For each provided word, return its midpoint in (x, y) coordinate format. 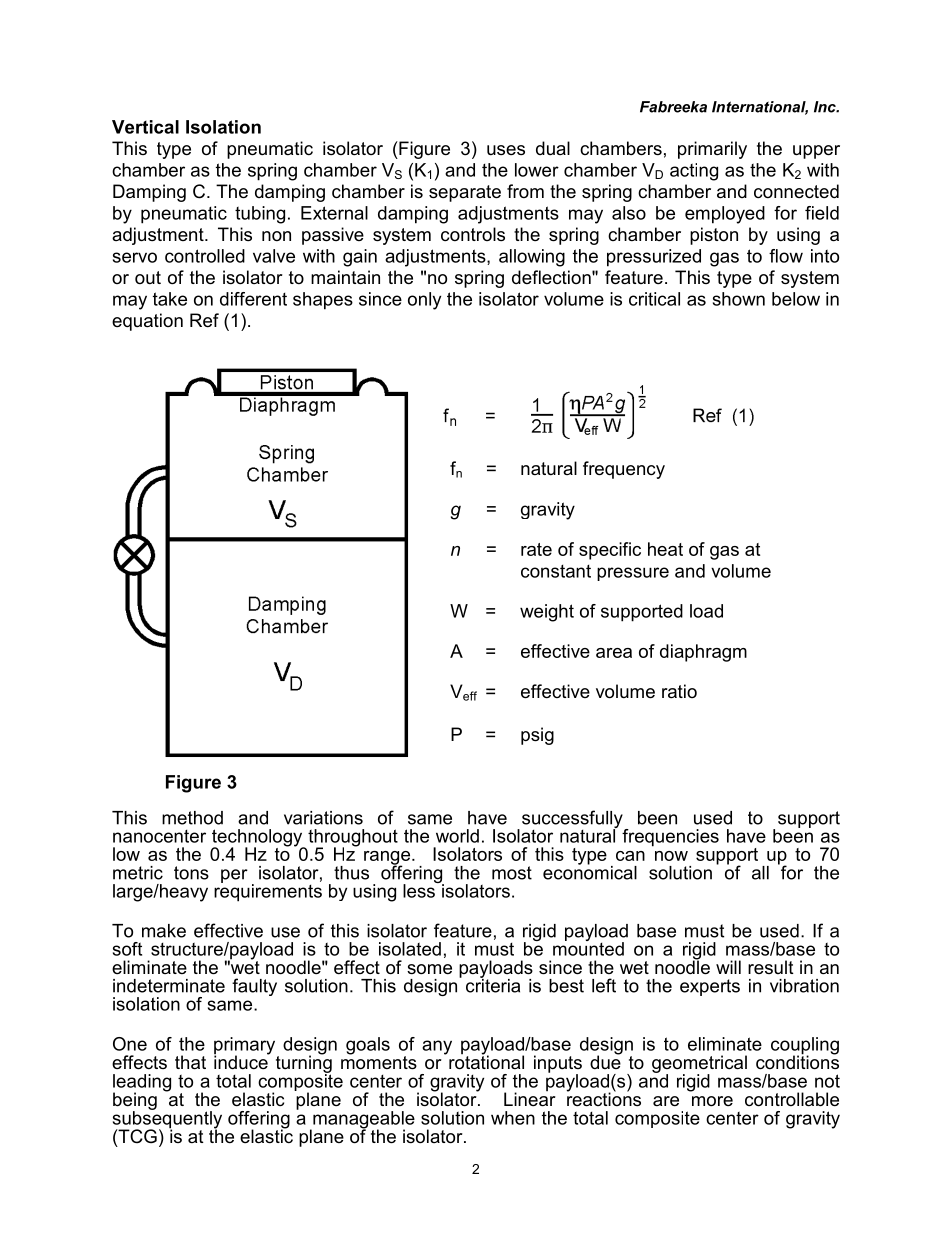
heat (665, 549)
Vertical (145, 127)
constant (556, 571)
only (424, 301)
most (512, 873)
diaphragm (703, 653)
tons (191, 873)
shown (739, 299)
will (728, 967)
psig (537, 736)
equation (147, 322)
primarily (712, 150)
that (190, 1062)
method (192, 818)
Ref (204, 320)
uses (506, 150)
